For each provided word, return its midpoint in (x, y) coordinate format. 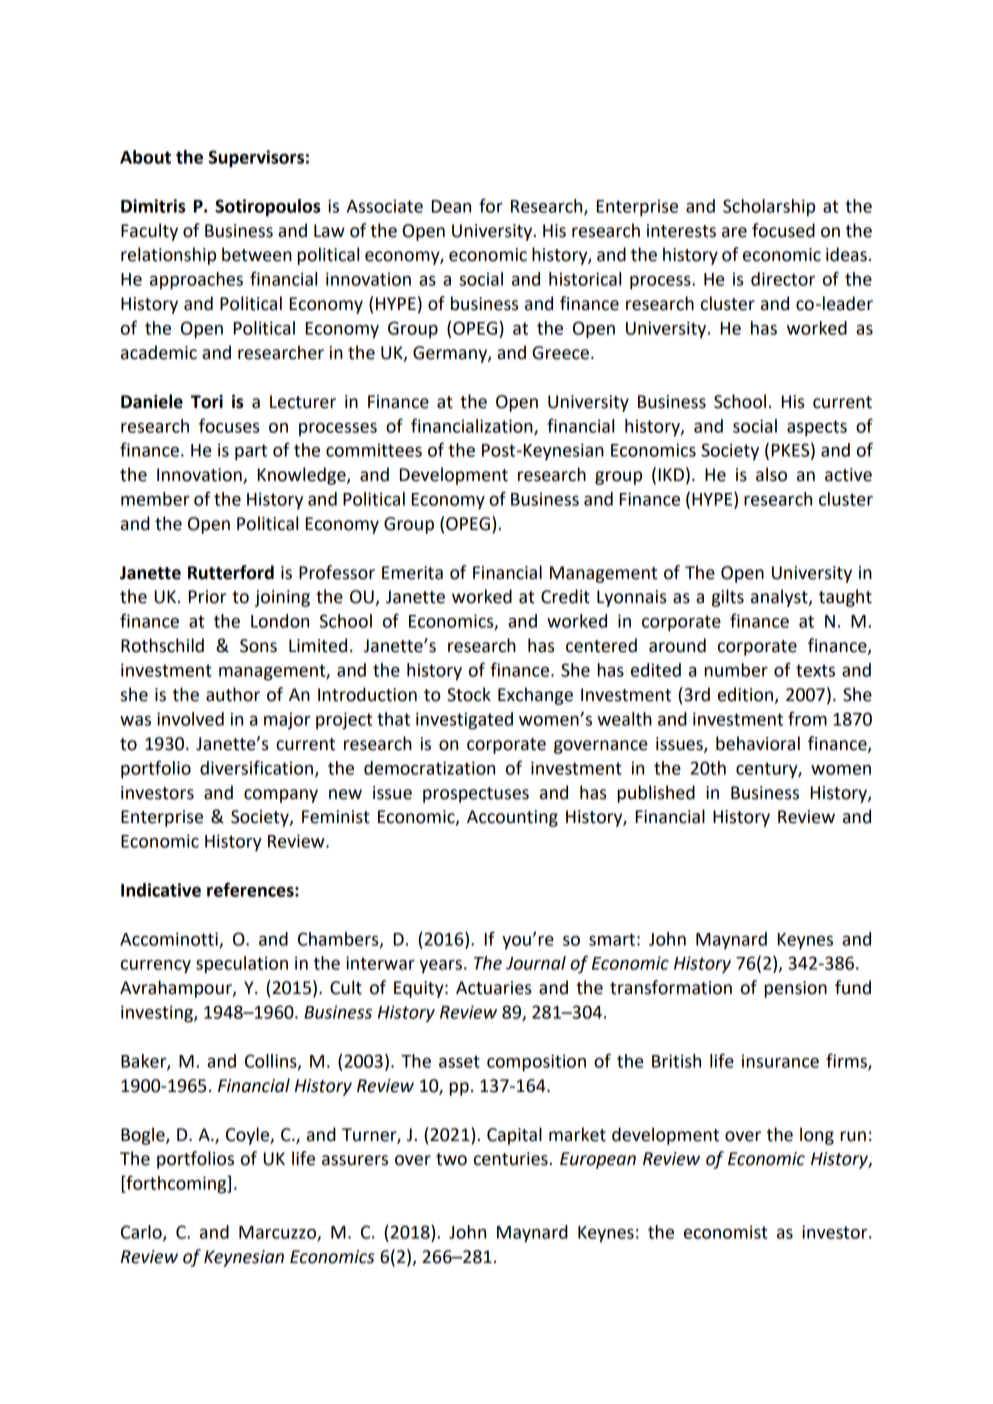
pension (796, 989)
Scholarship (769, 208)
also (771, 474)
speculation (242, 965)
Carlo (142, 1233)
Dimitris (153, 206)
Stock (469, 694)
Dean (451, 206)
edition (745, 694)
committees (374, 450)
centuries (511, 1159)
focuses (229, 425)
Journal (536, 963)
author (233, 694)
